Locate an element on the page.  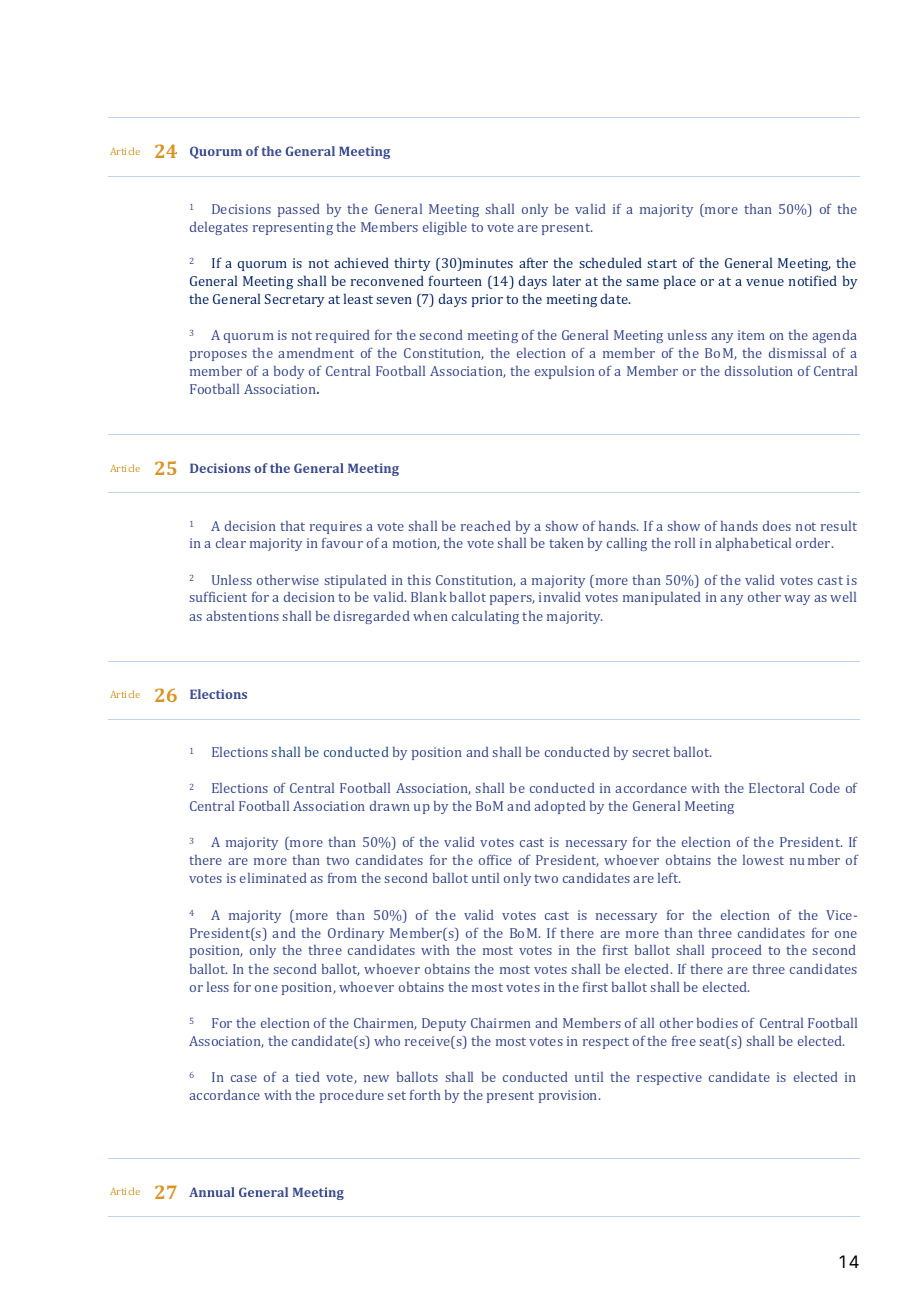
venue is located at coordinates (765, 282).
